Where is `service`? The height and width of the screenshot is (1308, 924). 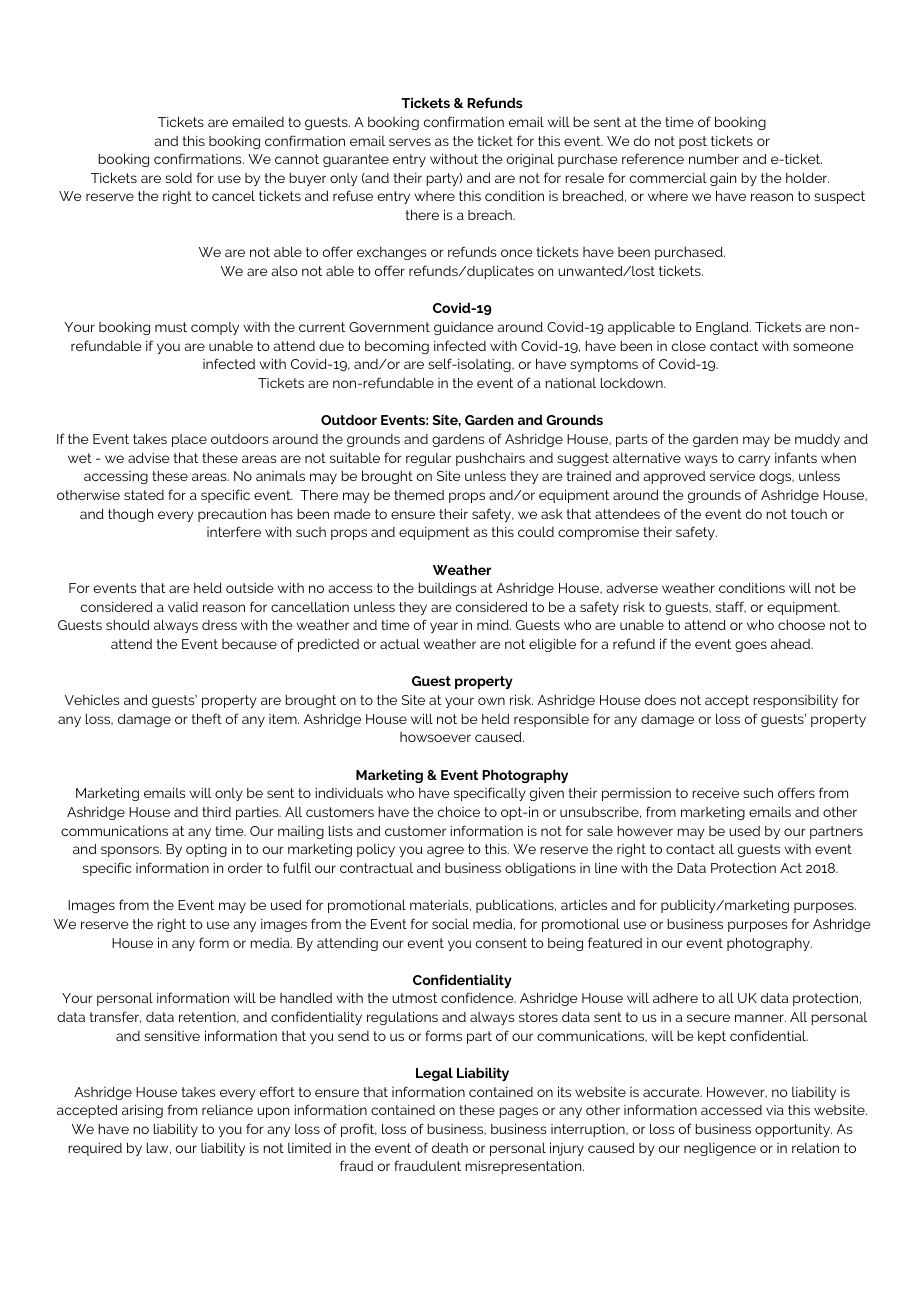
service is located at coordinates (732, 476).
